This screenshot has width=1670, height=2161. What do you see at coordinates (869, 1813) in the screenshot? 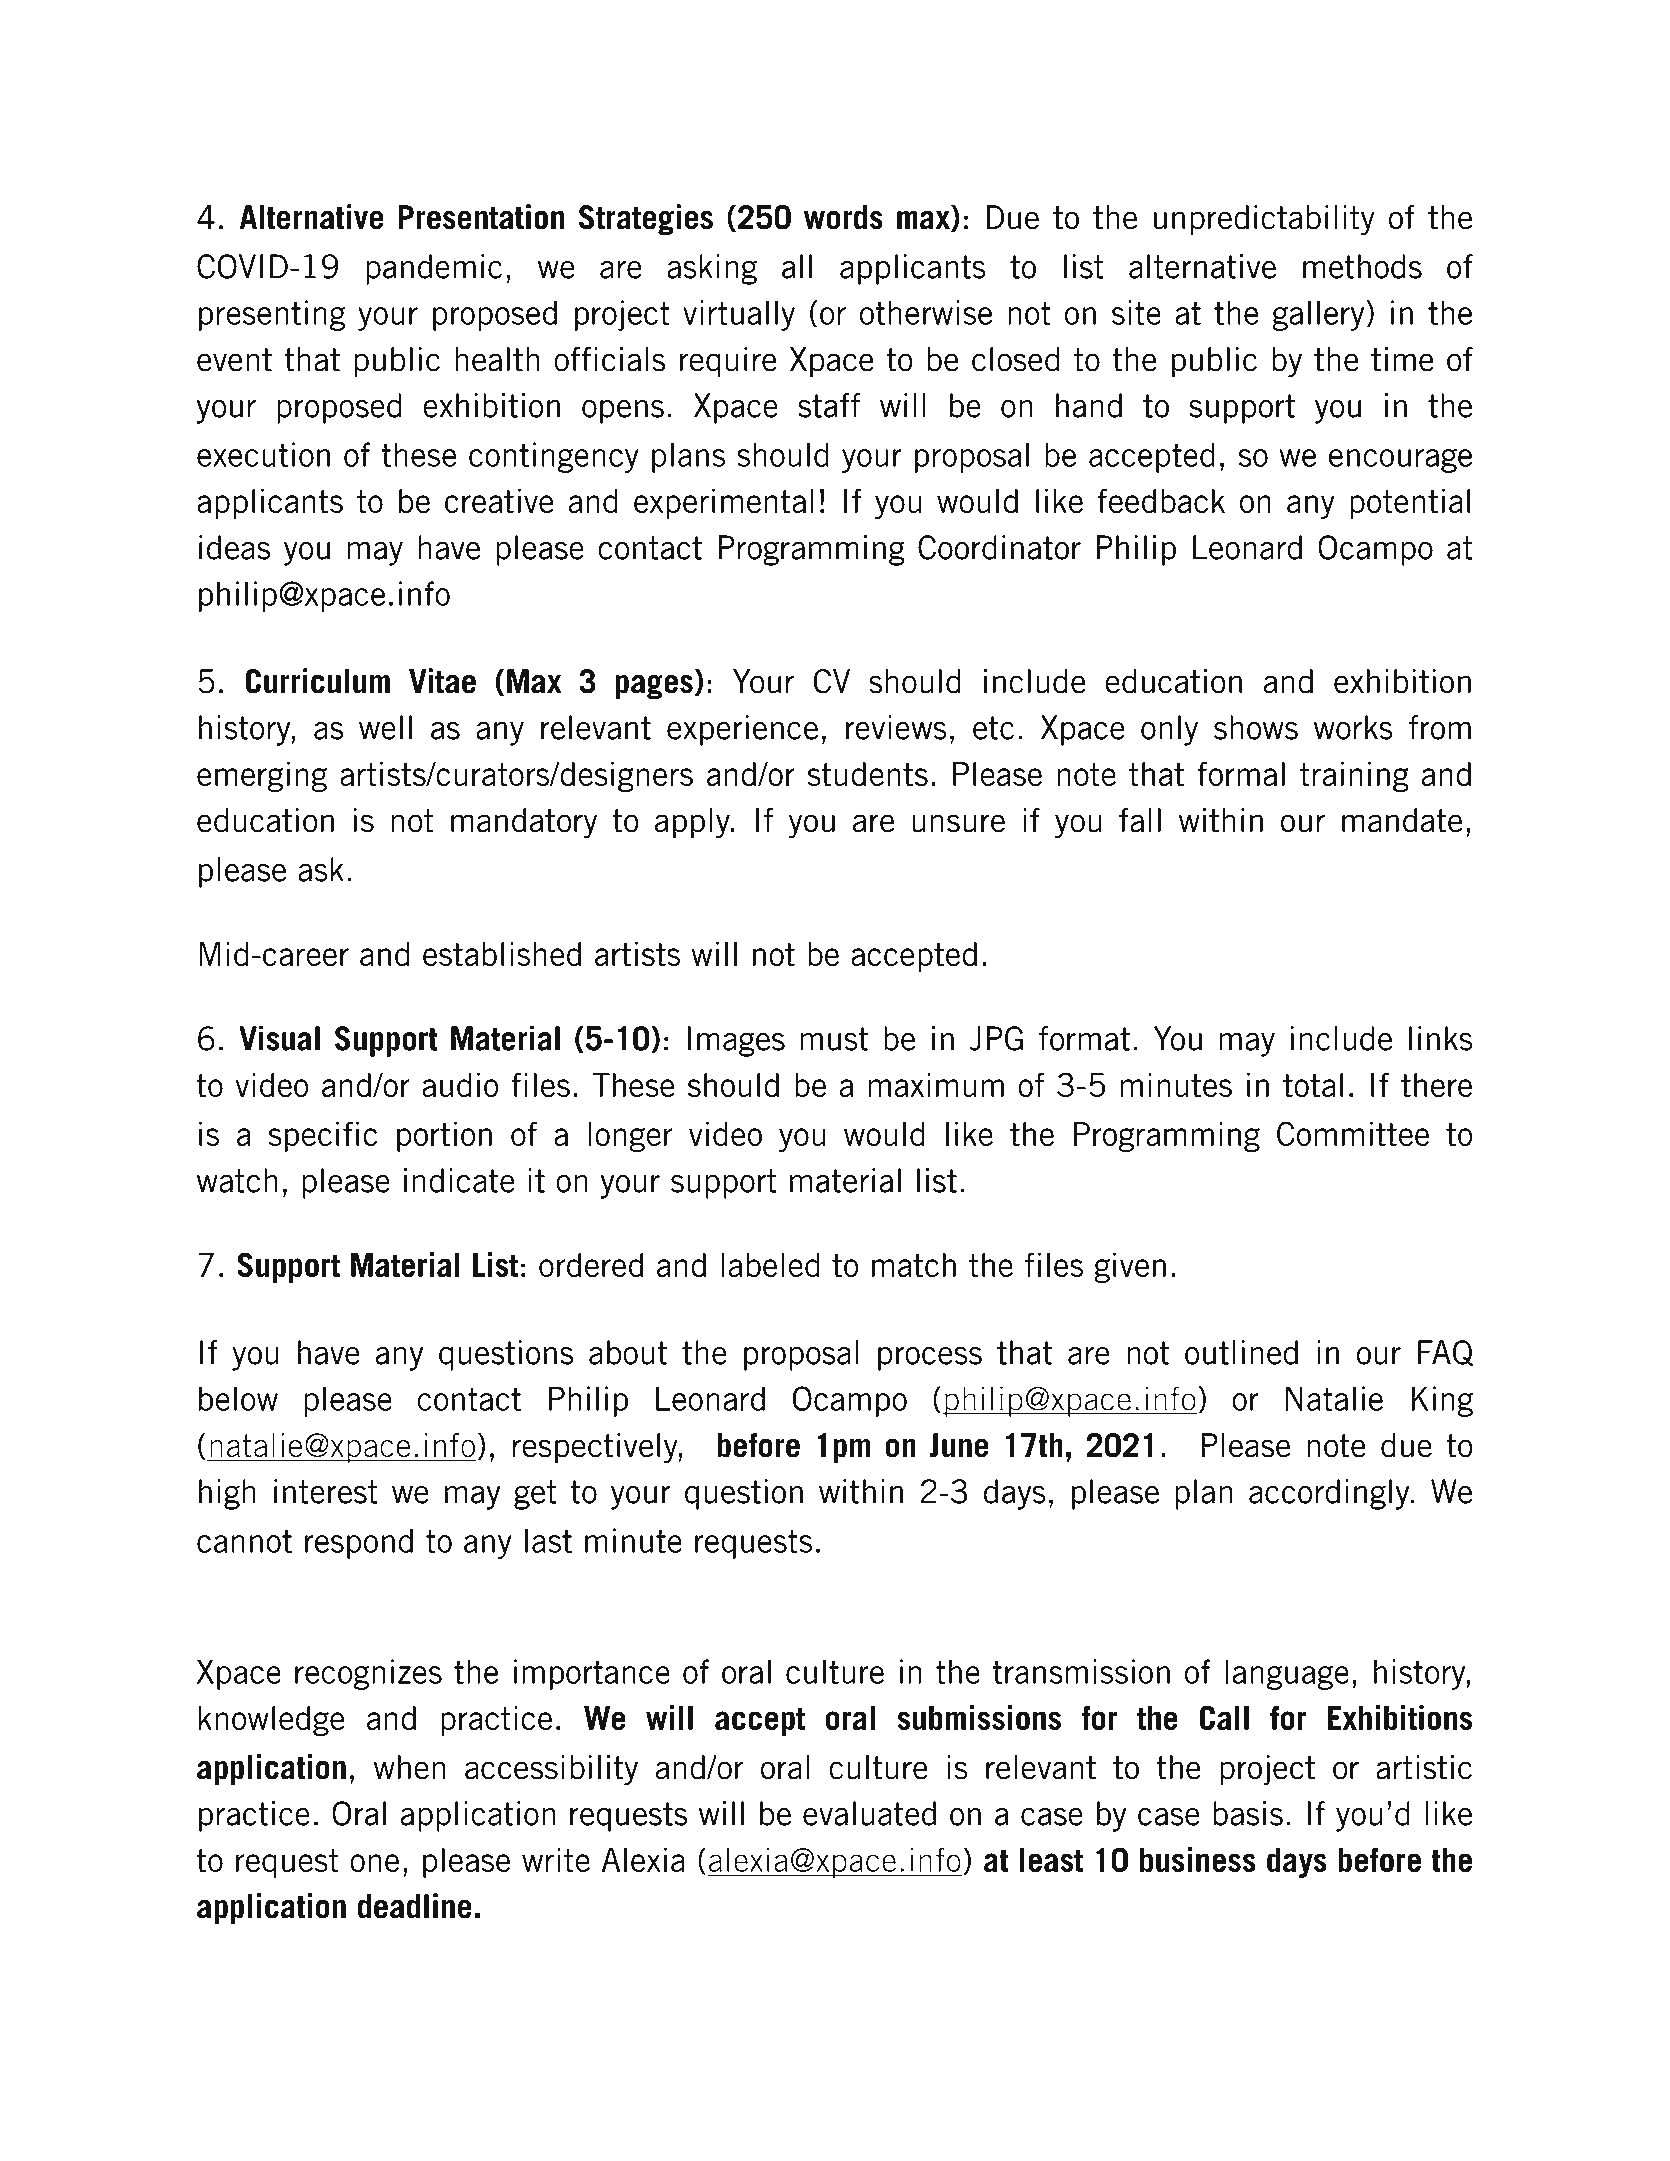
I see `evaluated` at bounding box center [869, 1813].
